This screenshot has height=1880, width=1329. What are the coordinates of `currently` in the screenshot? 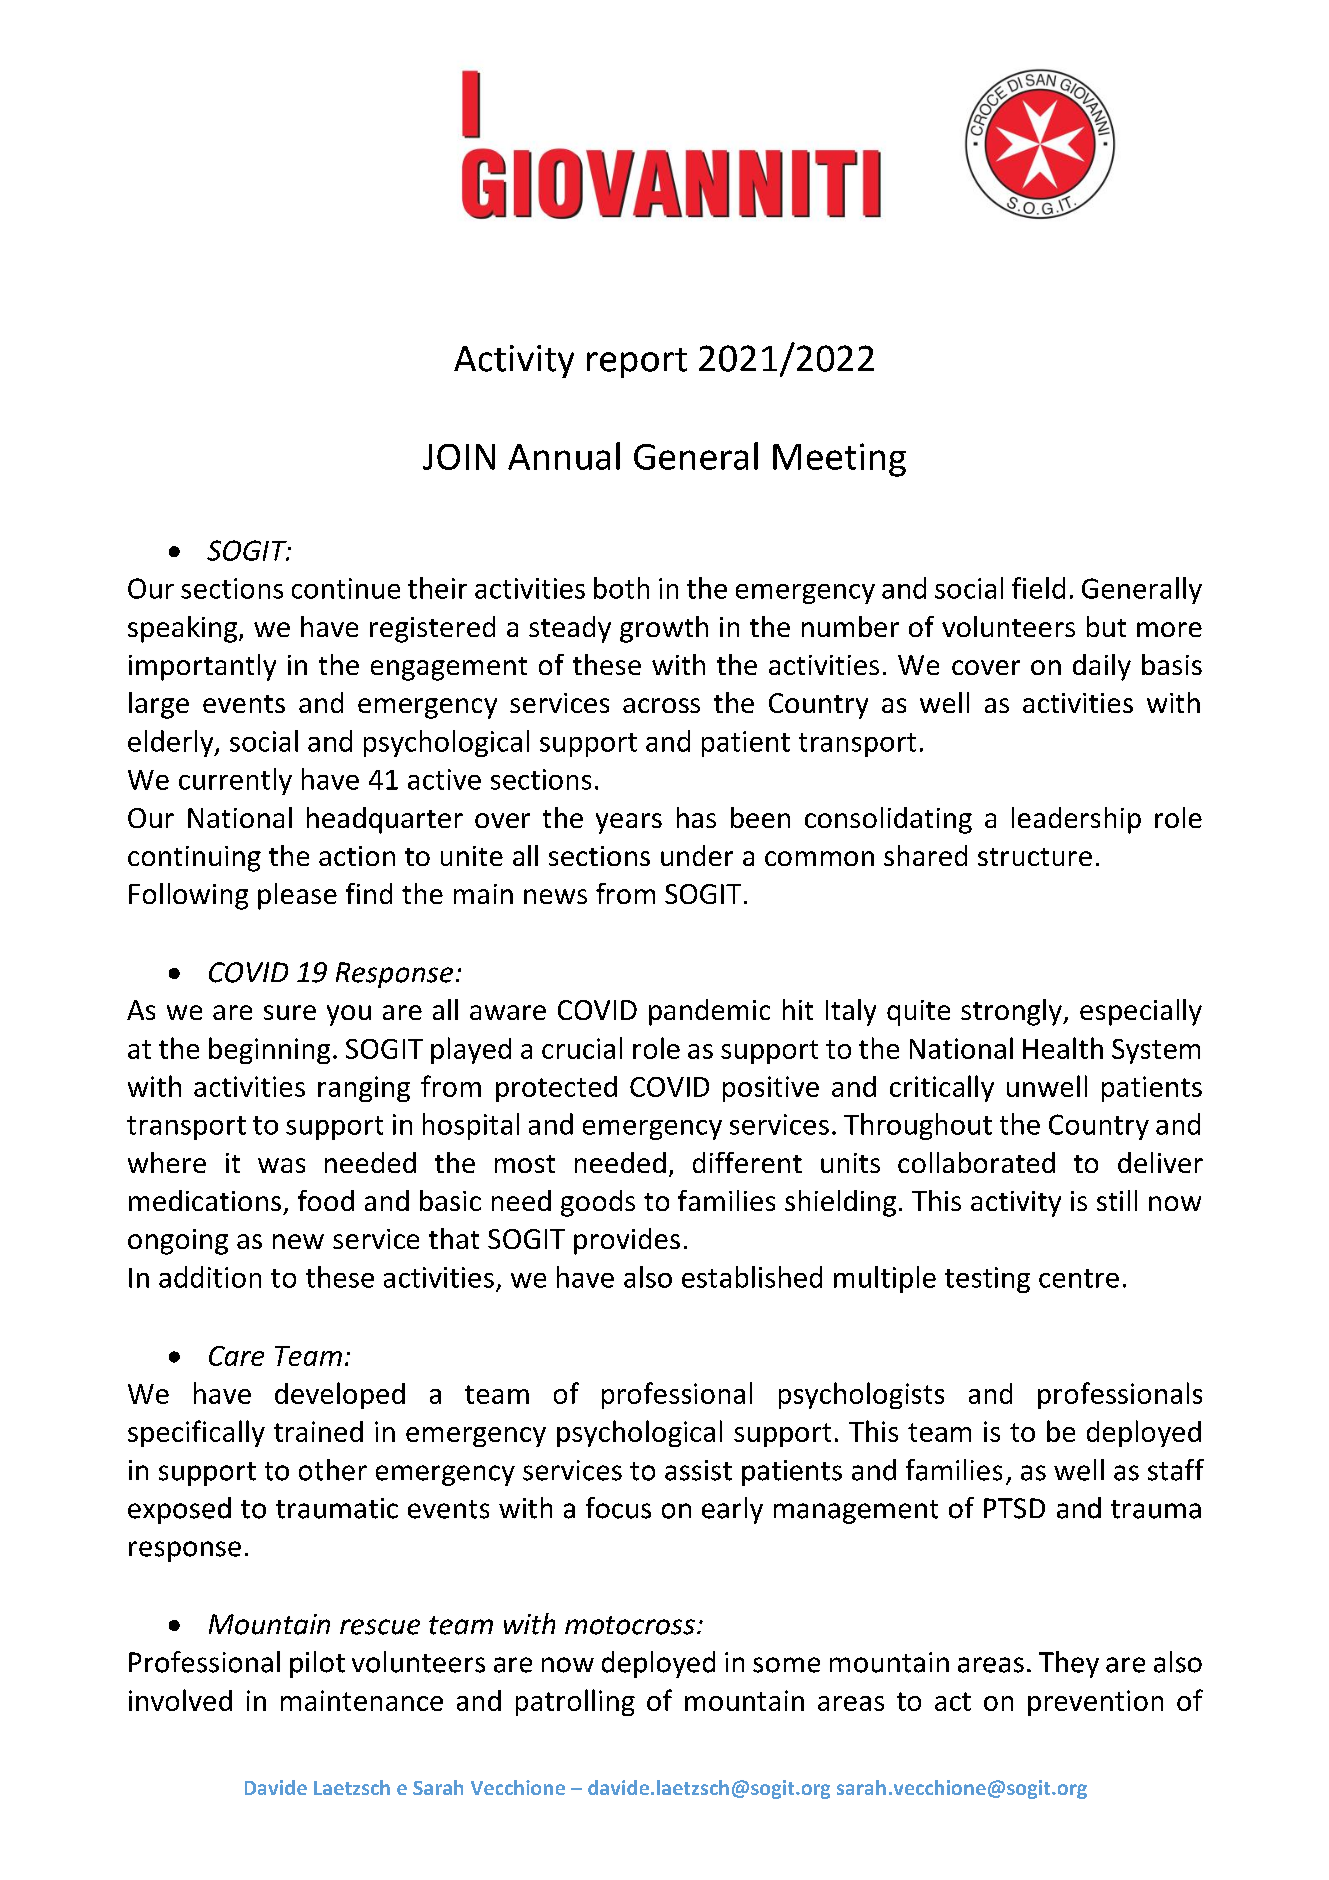 It's located at (235, 781).
